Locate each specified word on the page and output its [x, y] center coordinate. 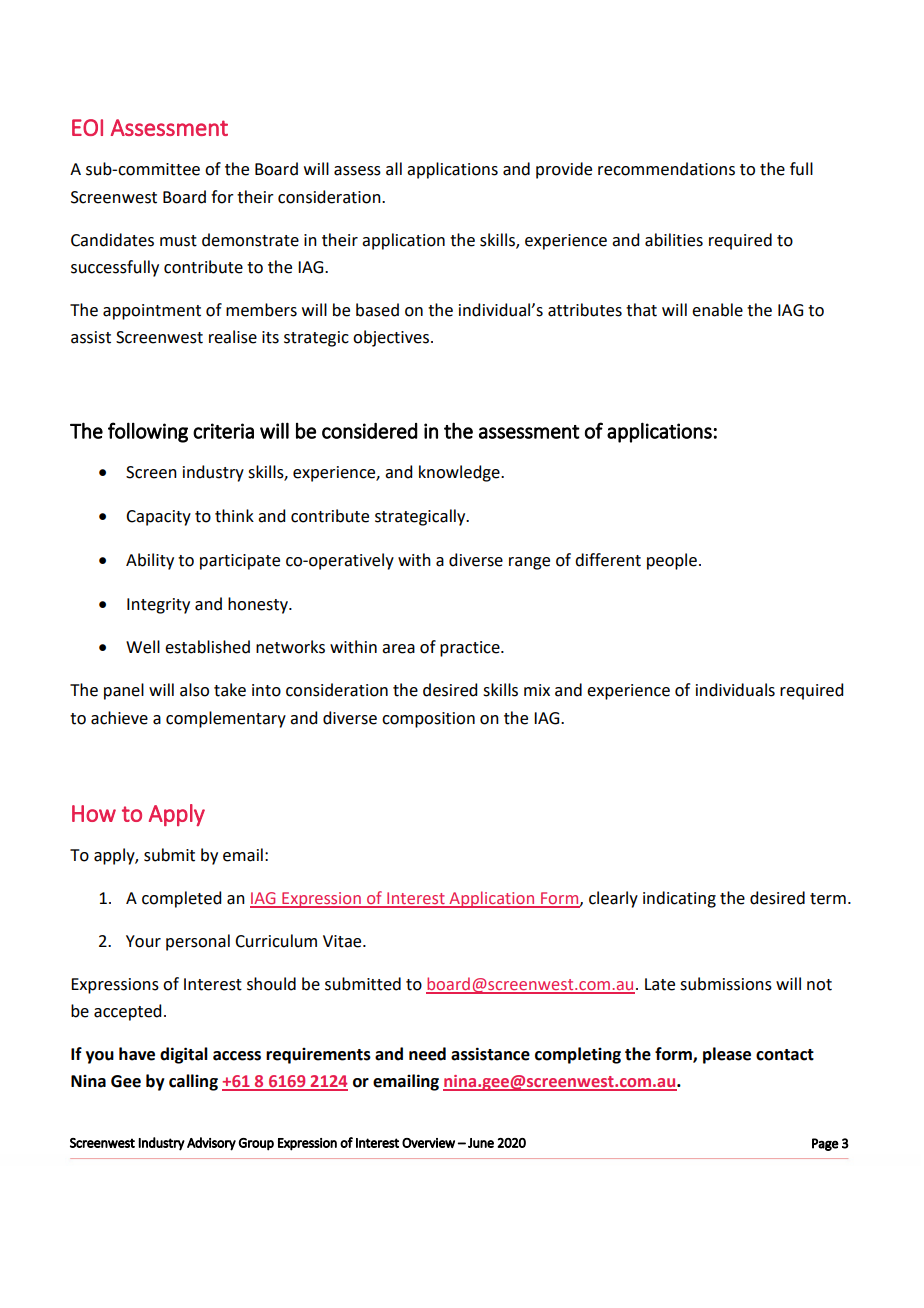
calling [193, 1082]
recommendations [666, 169]
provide [564, 170]
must [178, 241]
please [727, 1055]
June [481, 1143]
